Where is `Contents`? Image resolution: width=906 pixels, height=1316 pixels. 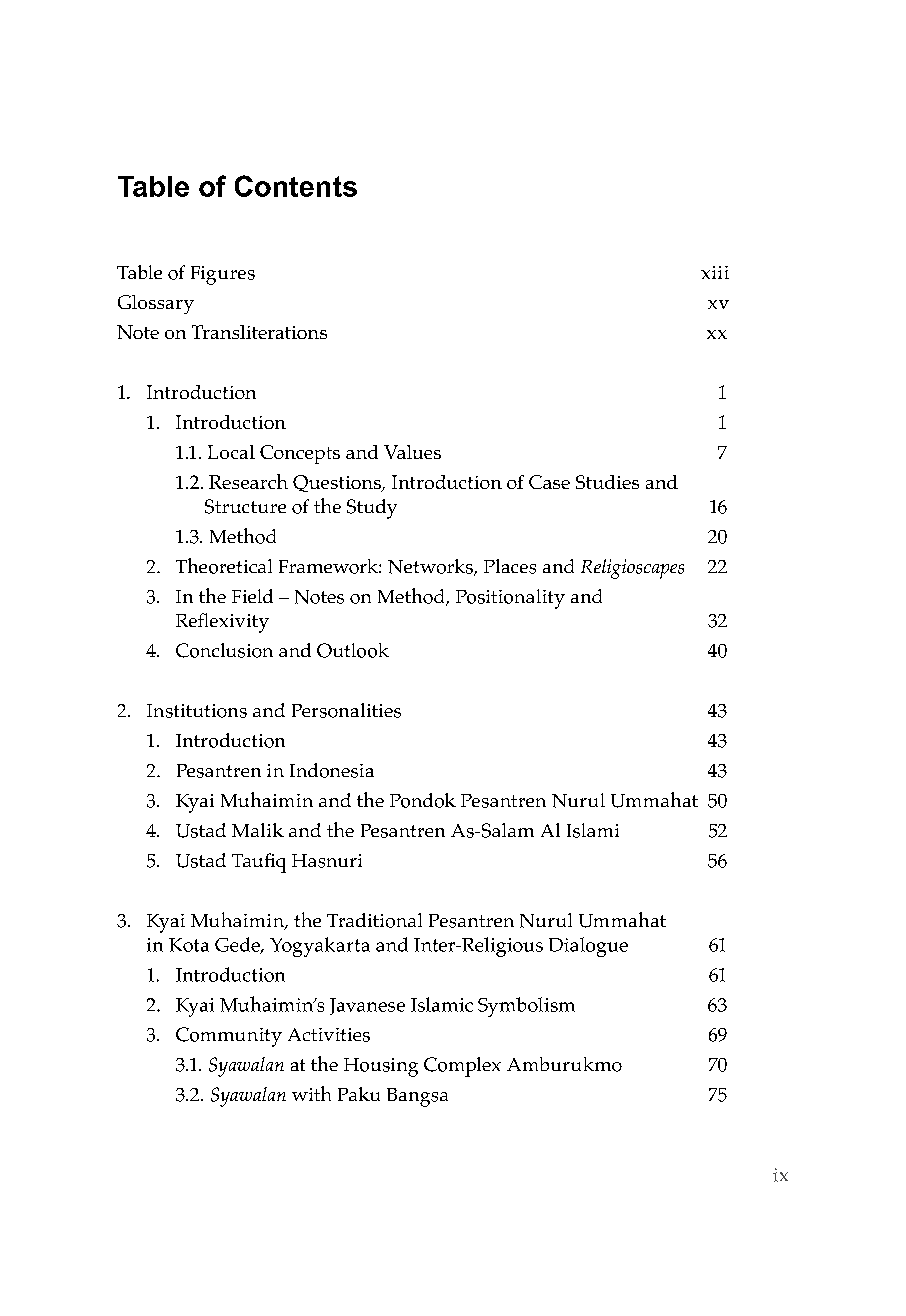
Contents is located at coordinates (296, 186).
